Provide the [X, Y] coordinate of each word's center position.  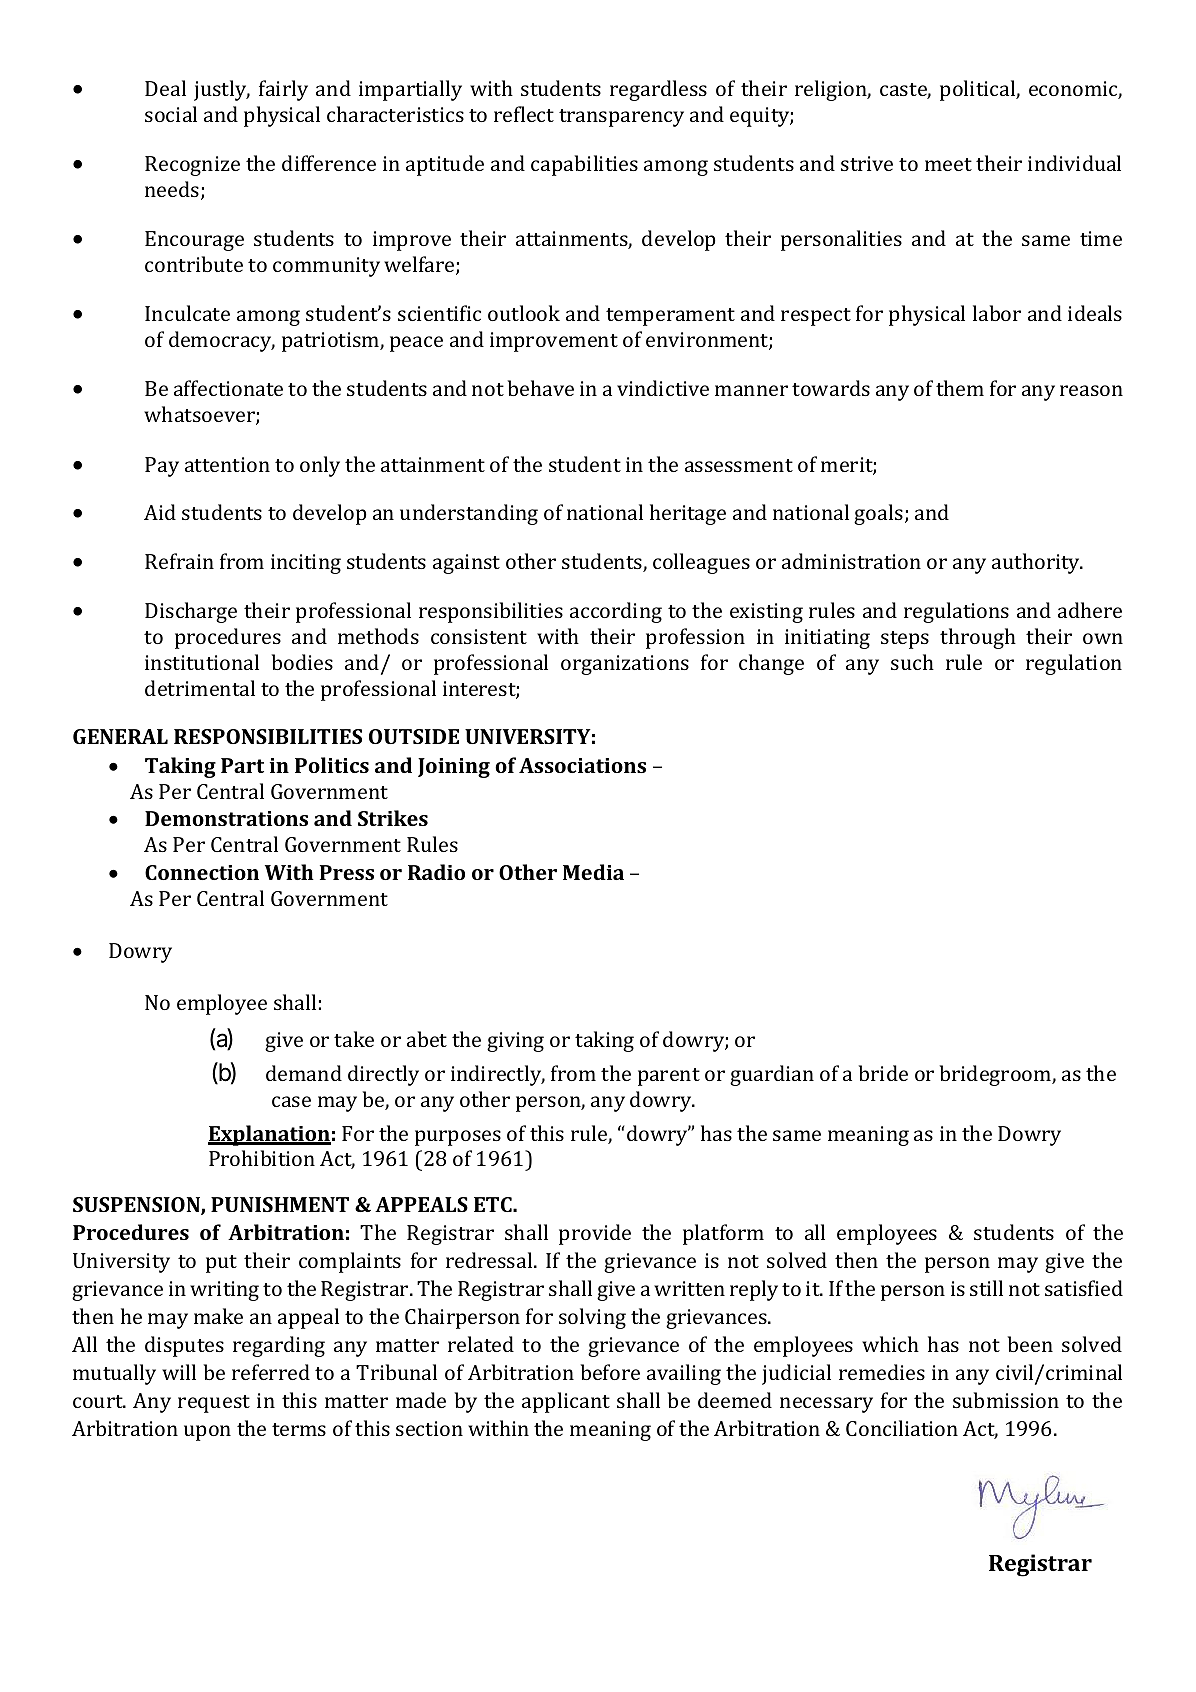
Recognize [192, 166]
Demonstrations [226, 818]
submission [1006, 1400]
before [610, 1372]
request [214, 1404]
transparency [621, 118]
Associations [582, 765]
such [912, 662]
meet [948, 164]
